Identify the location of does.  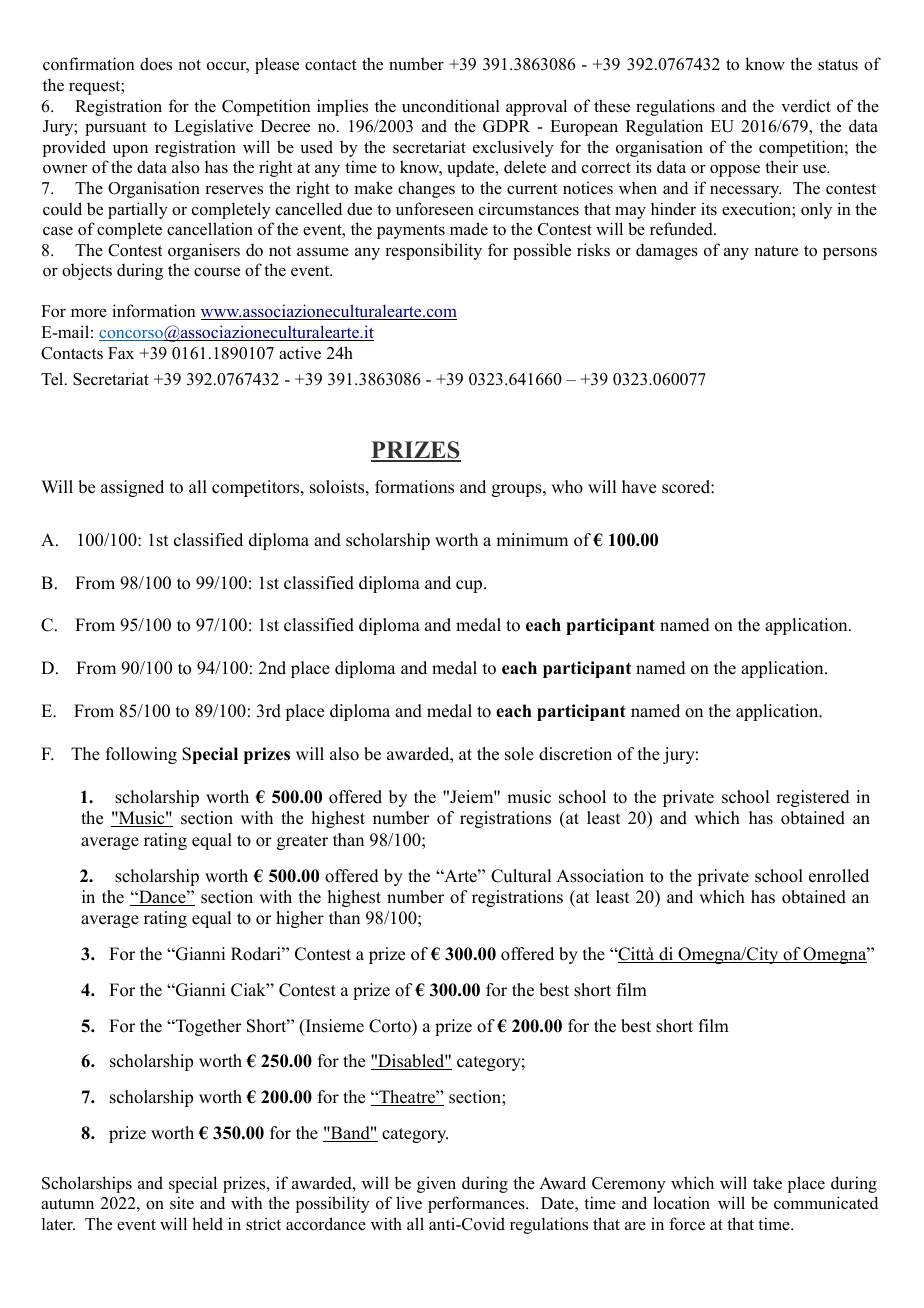
(156, 64).
